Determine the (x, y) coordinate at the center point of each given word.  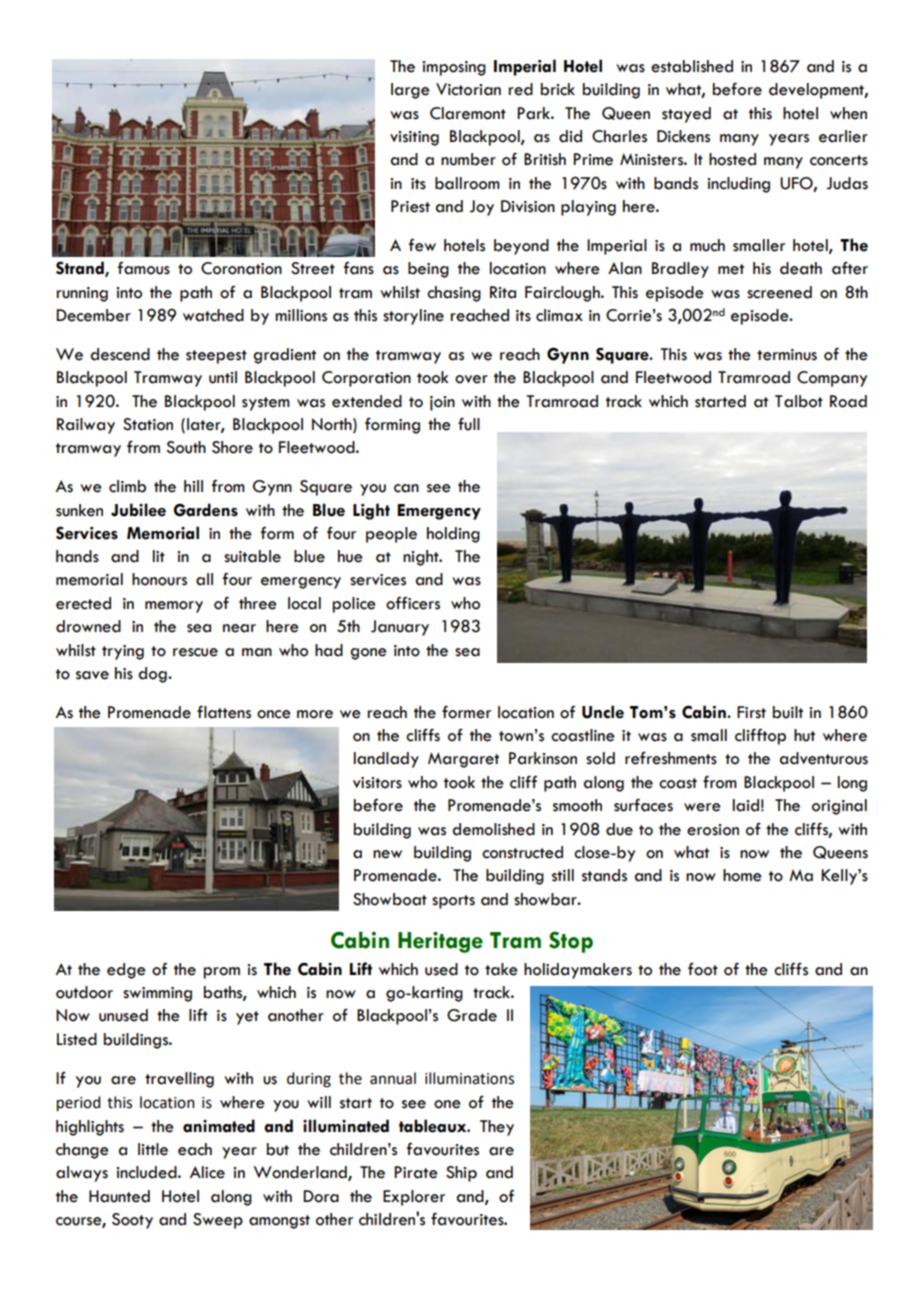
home (742, 875)
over (471, 379)
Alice (207, 1172)
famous (143, 268)
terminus (787, 355)
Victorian (468, 89)
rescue (195, 652)
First (751, 712)
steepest (216, 357)
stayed (686, 115)
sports (453, 902)
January (400, 628)
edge (126, 971)
